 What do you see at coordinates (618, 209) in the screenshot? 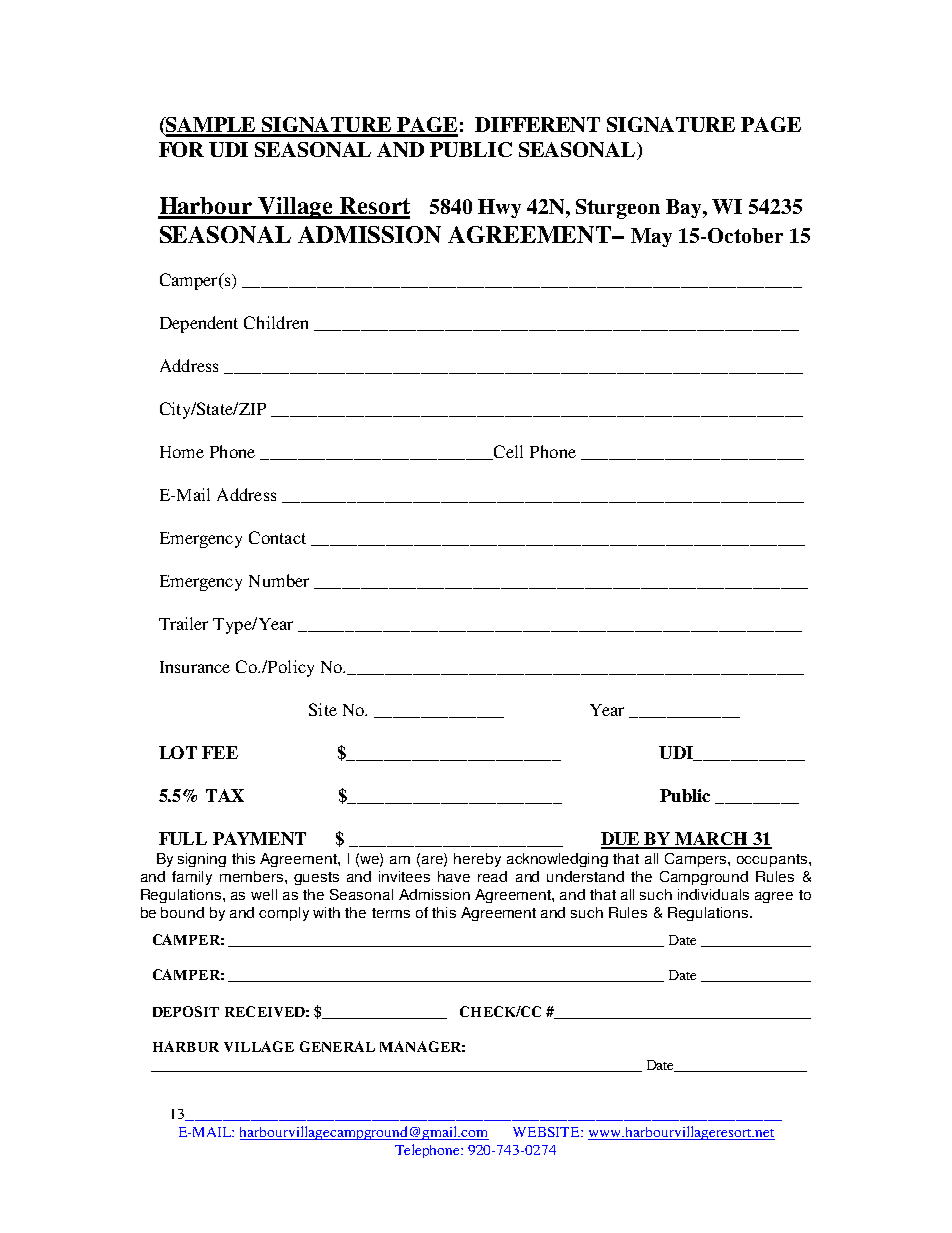
I see `Sturgeon` at bounding box center [618, 209].
